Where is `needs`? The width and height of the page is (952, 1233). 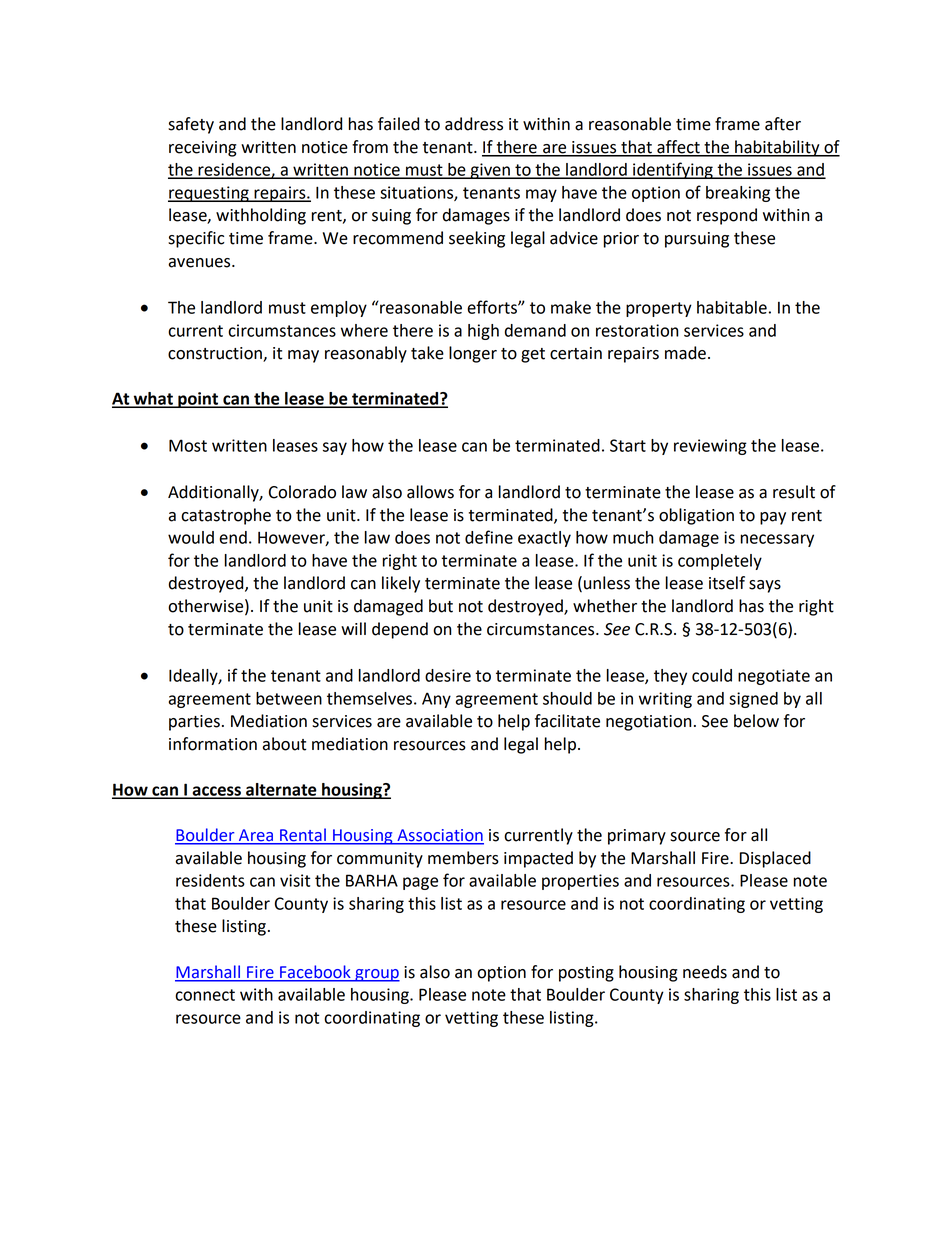
needs is located at coordinates (705, 972).
